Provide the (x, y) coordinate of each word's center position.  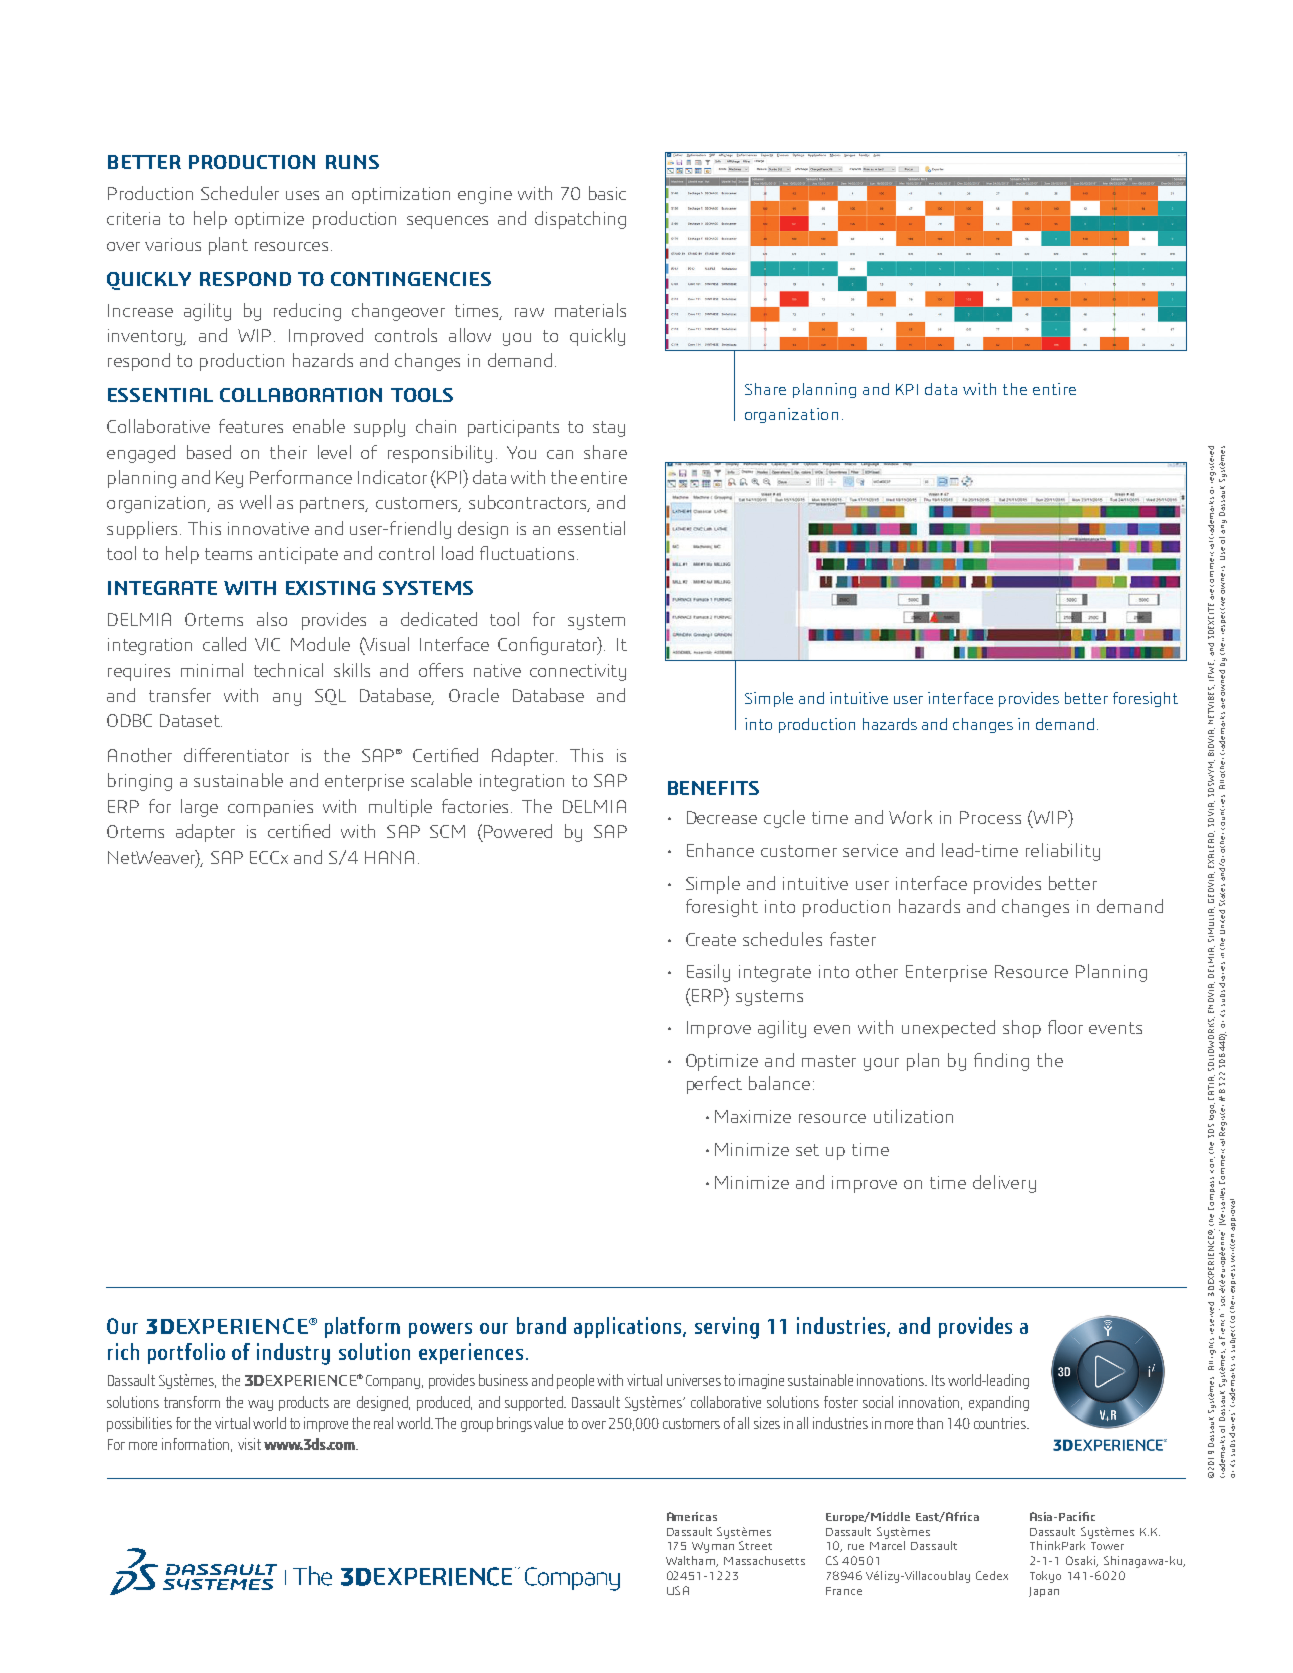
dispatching (580, 220)
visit (249, 1444)
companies (270, 808)
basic (607, 193)
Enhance (720, 850)
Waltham (691, 1561)
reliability (1063, 852)
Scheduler (240, 193)
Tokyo (1045, 1577)
